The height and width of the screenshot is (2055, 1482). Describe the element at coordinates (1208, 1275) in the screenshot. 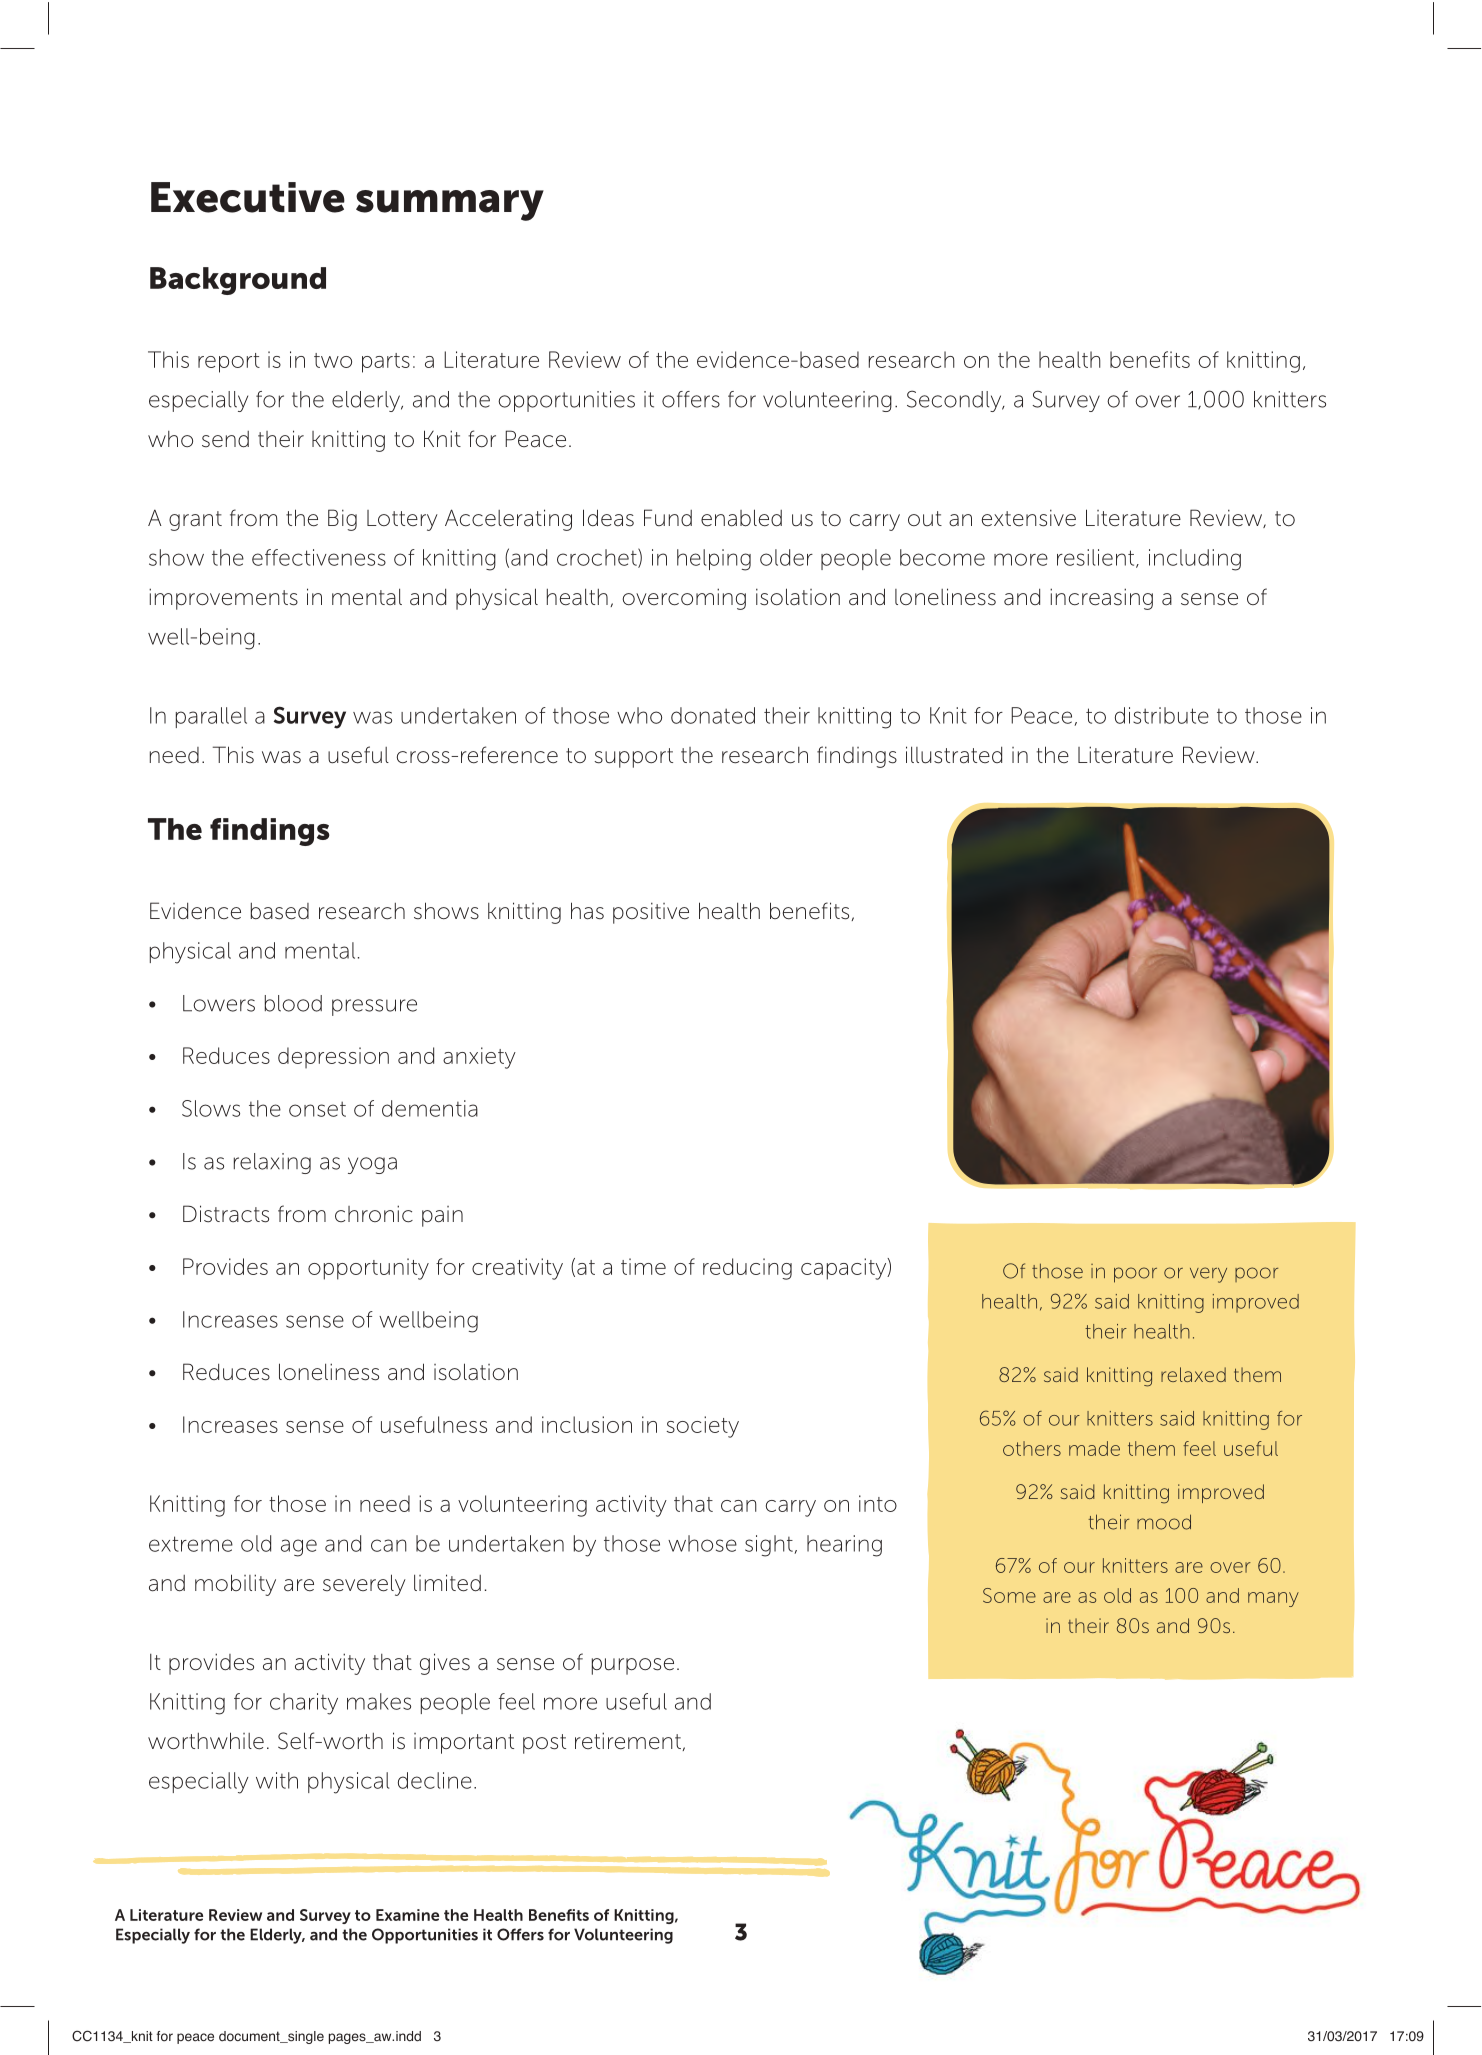

I see `very` at that location.
